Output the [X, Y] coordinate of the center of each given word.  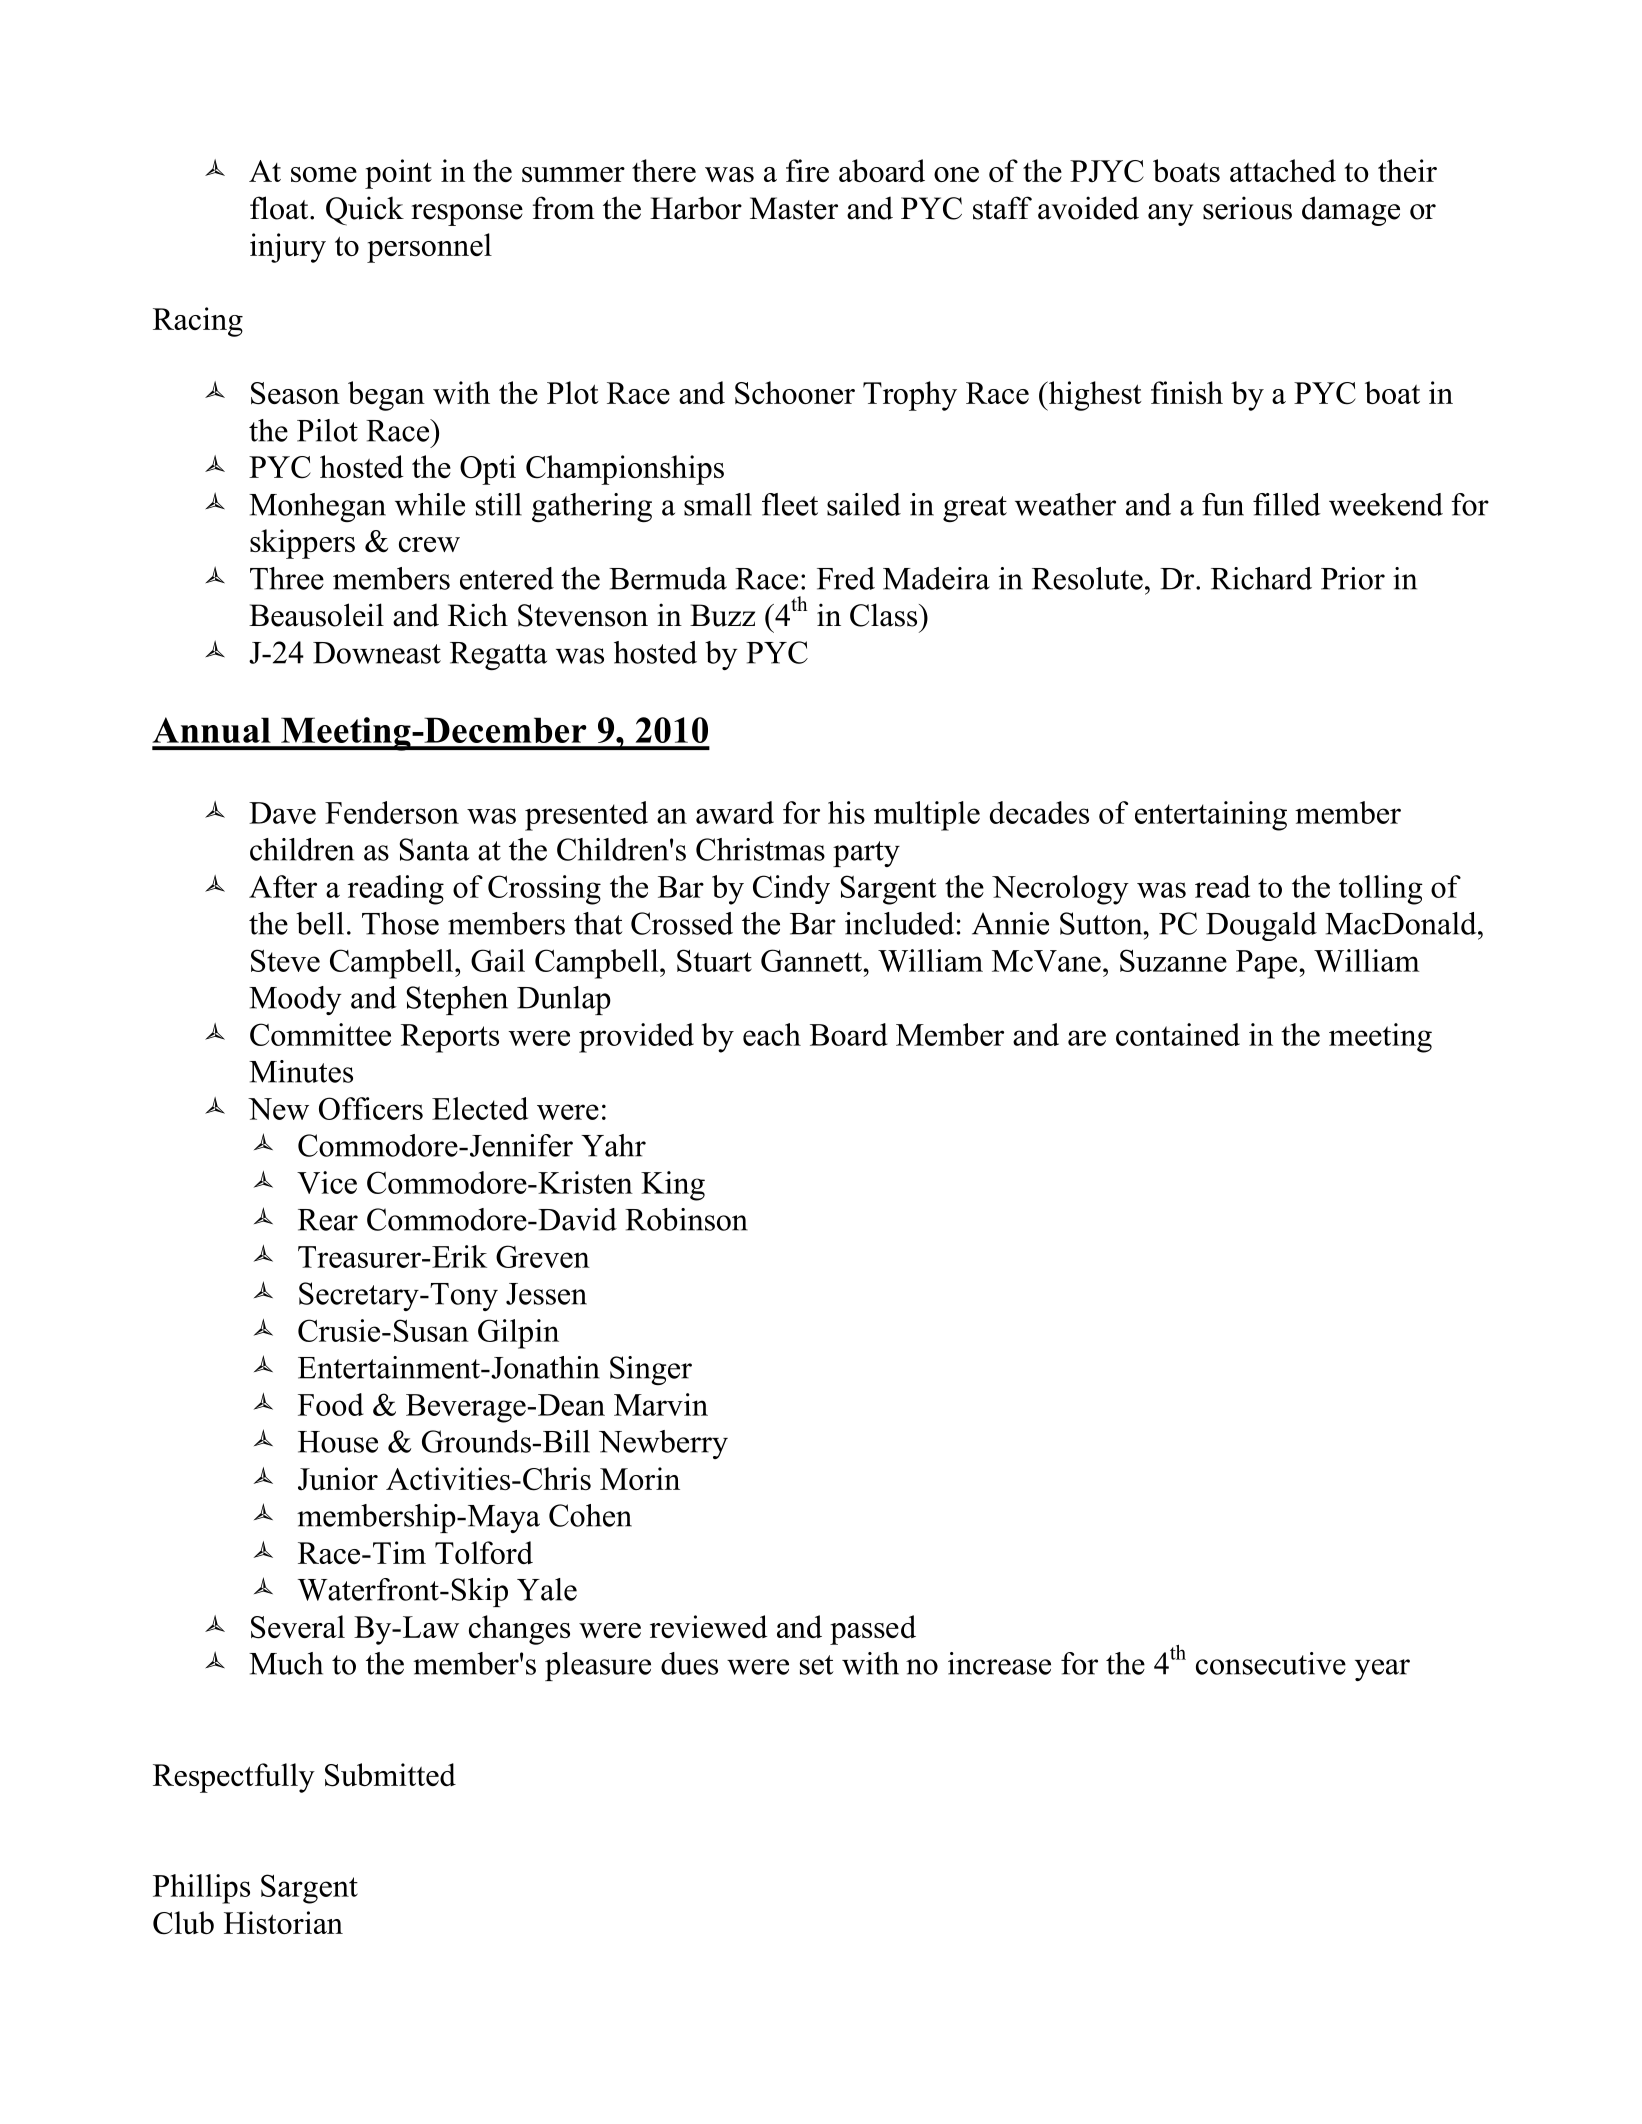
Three [287, 578]
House [338, 1442]
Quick [365, 211]
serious [1247, 208]
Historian [283, 1922]
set [817, 1665]
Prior [1353, 578]
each [772, 1034]
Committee [320, 1034]
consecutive [1271, 1663]
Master [794, 208]
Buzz [722, 615]
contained [1178, 1034]
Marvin [661, 1404]
